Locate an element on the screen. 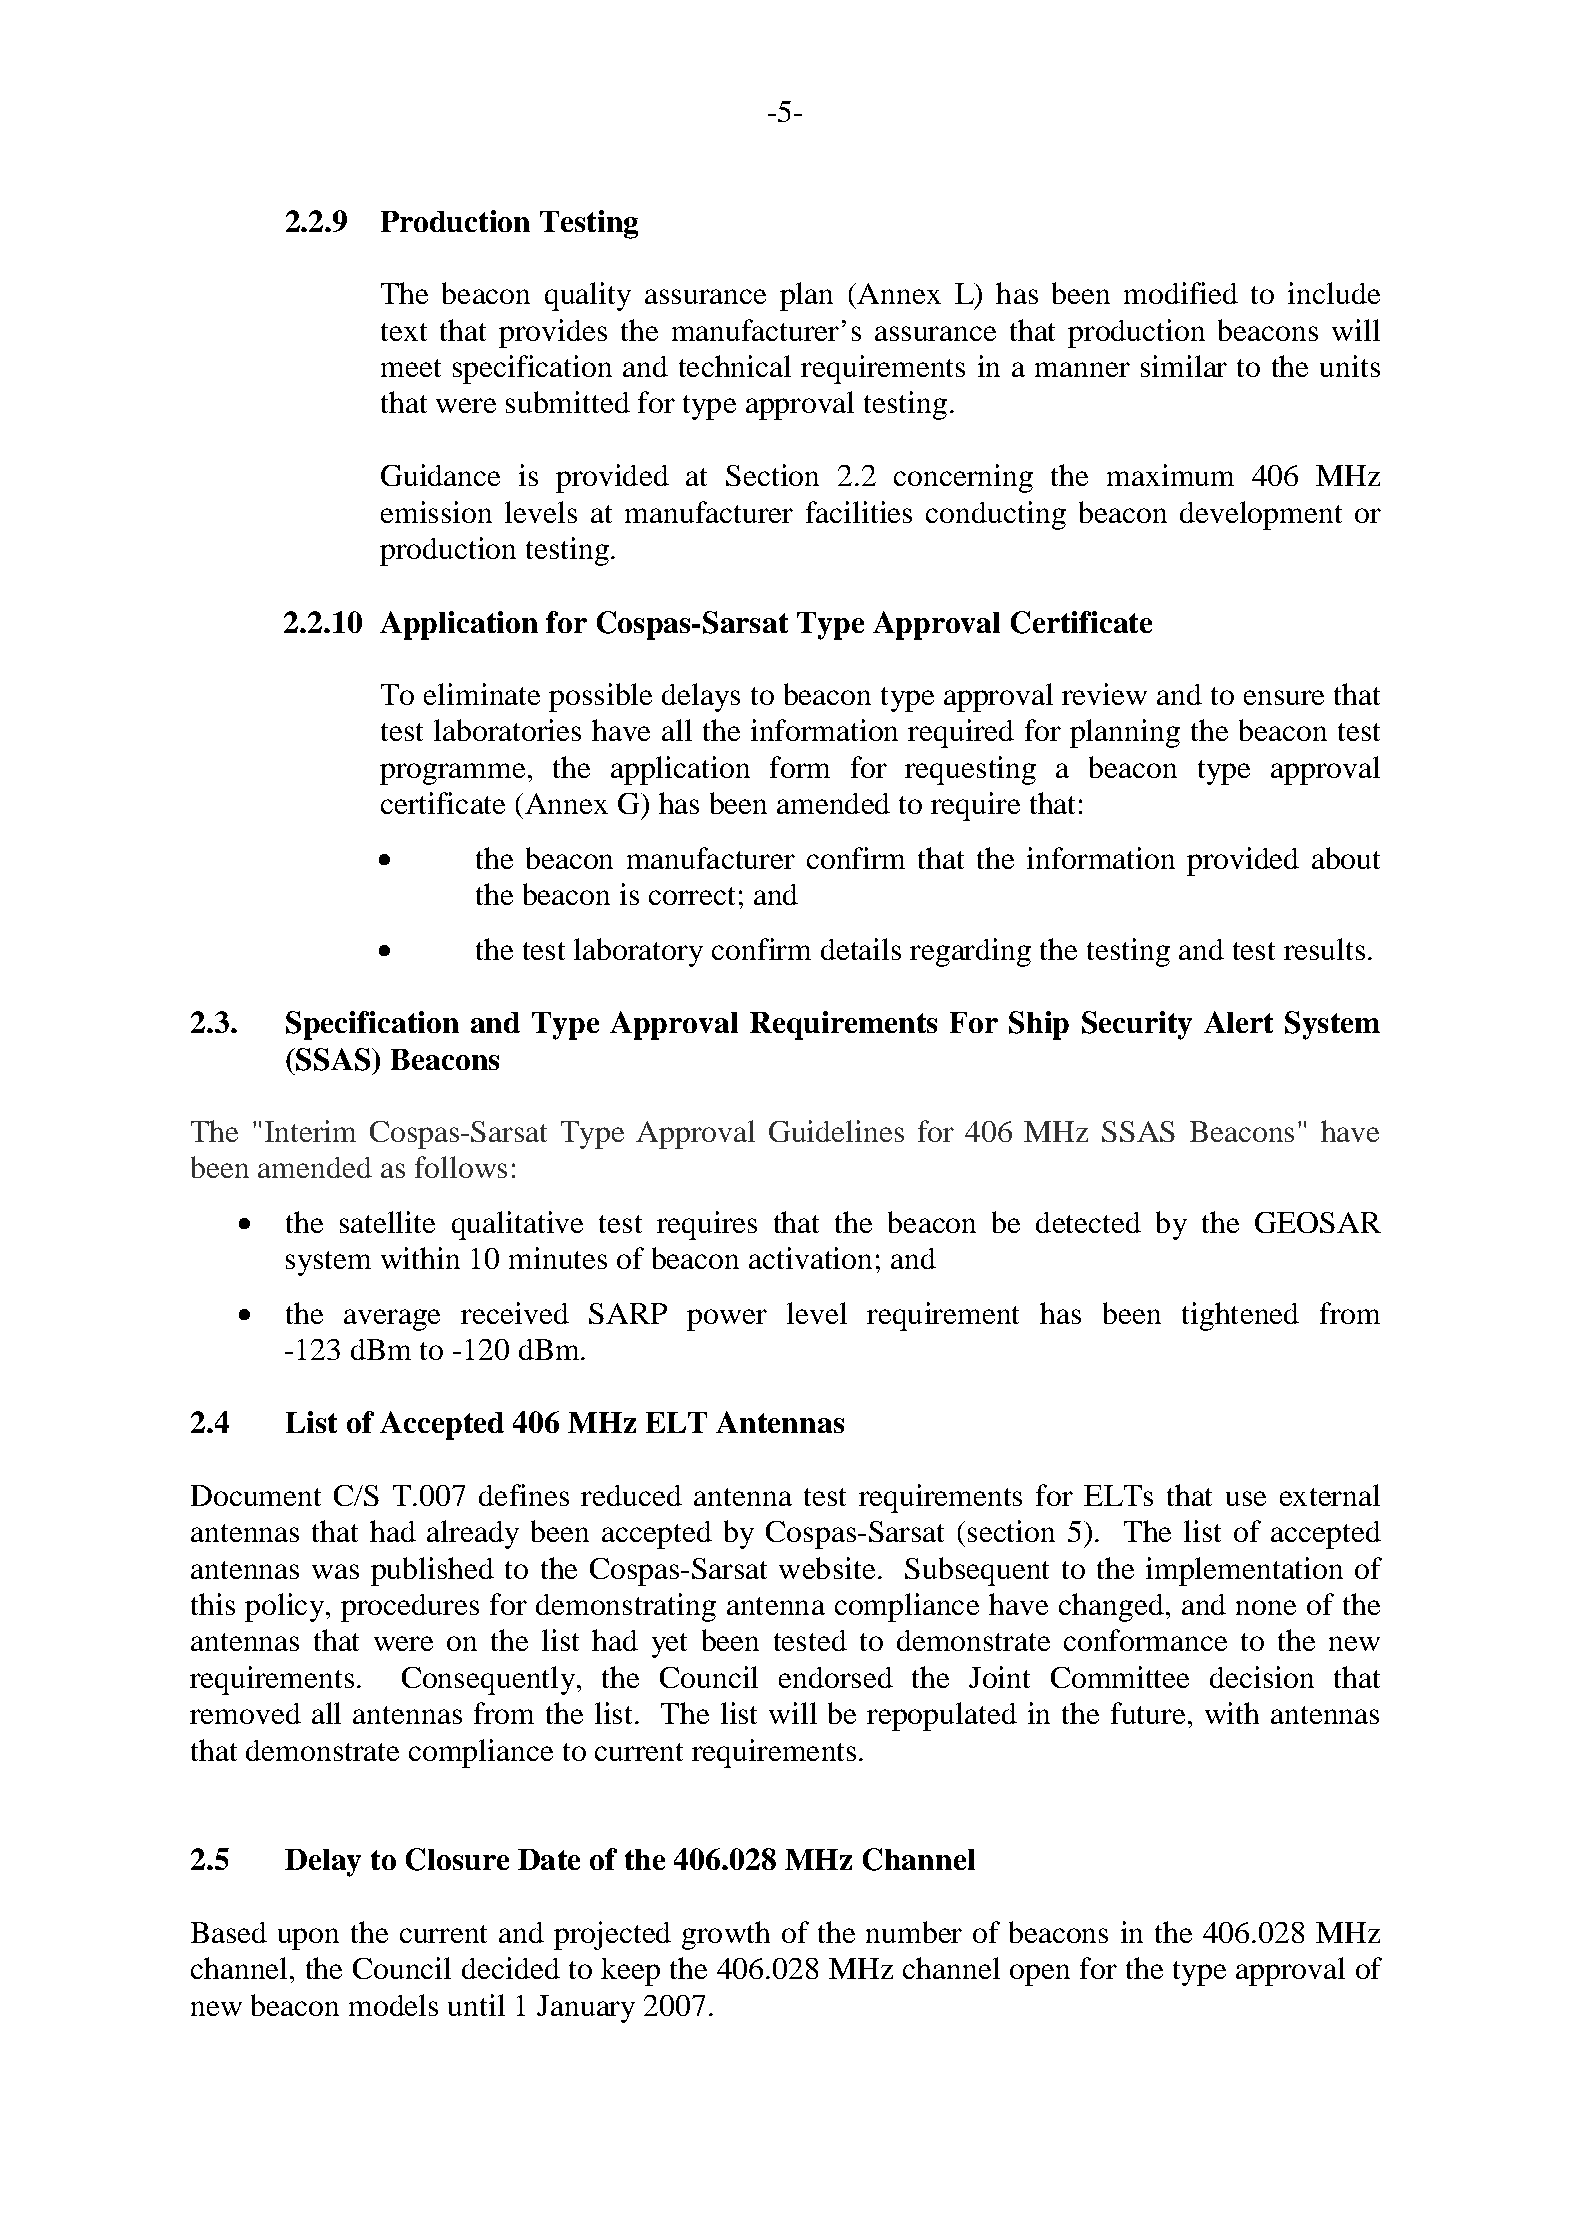 The width and height of the screenshot is (1570, 2222). requesting is located at coordinates (970, 770).
